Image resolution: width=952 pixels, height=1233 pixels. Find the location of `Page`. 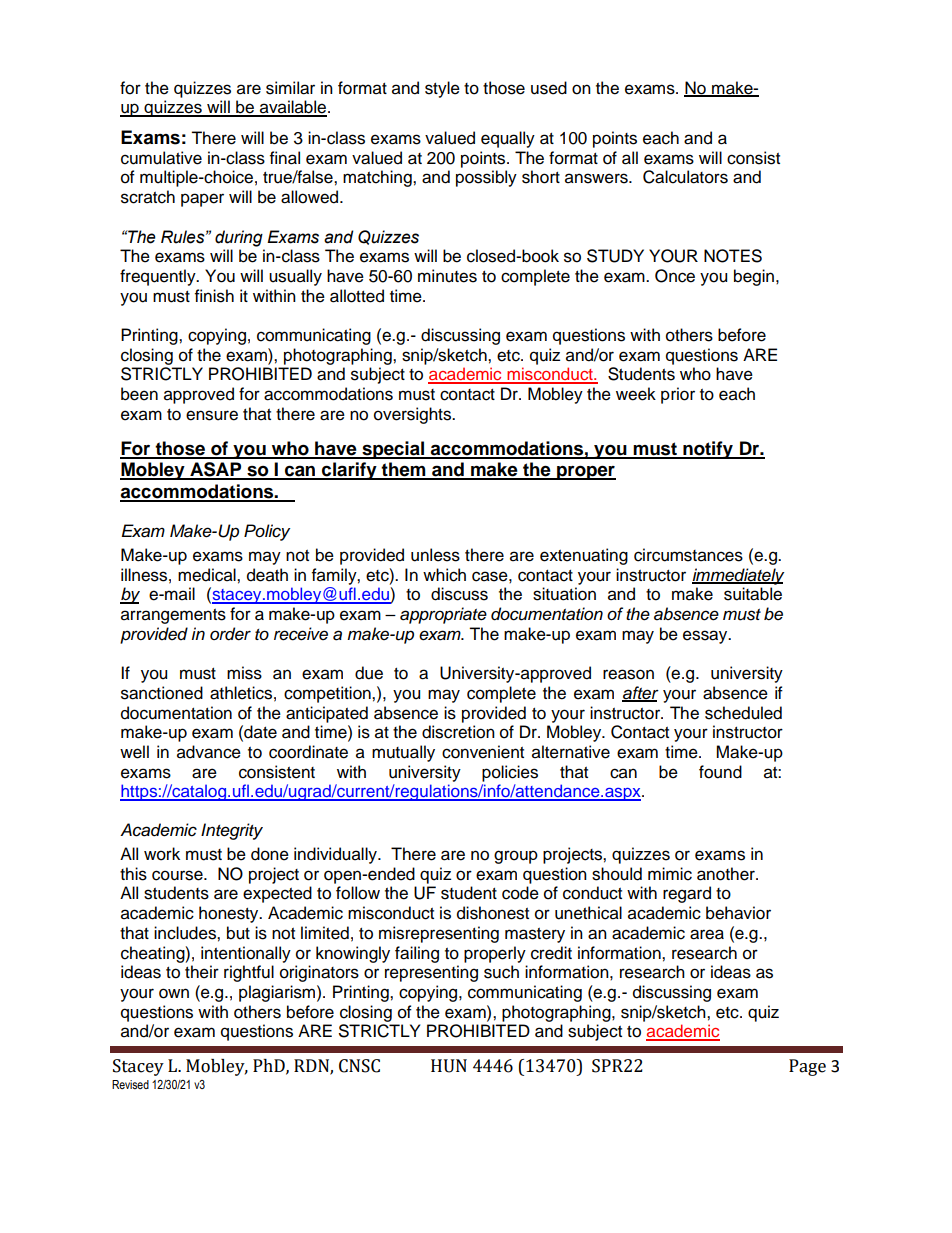

Page is located at coordinates (807, 1067).
